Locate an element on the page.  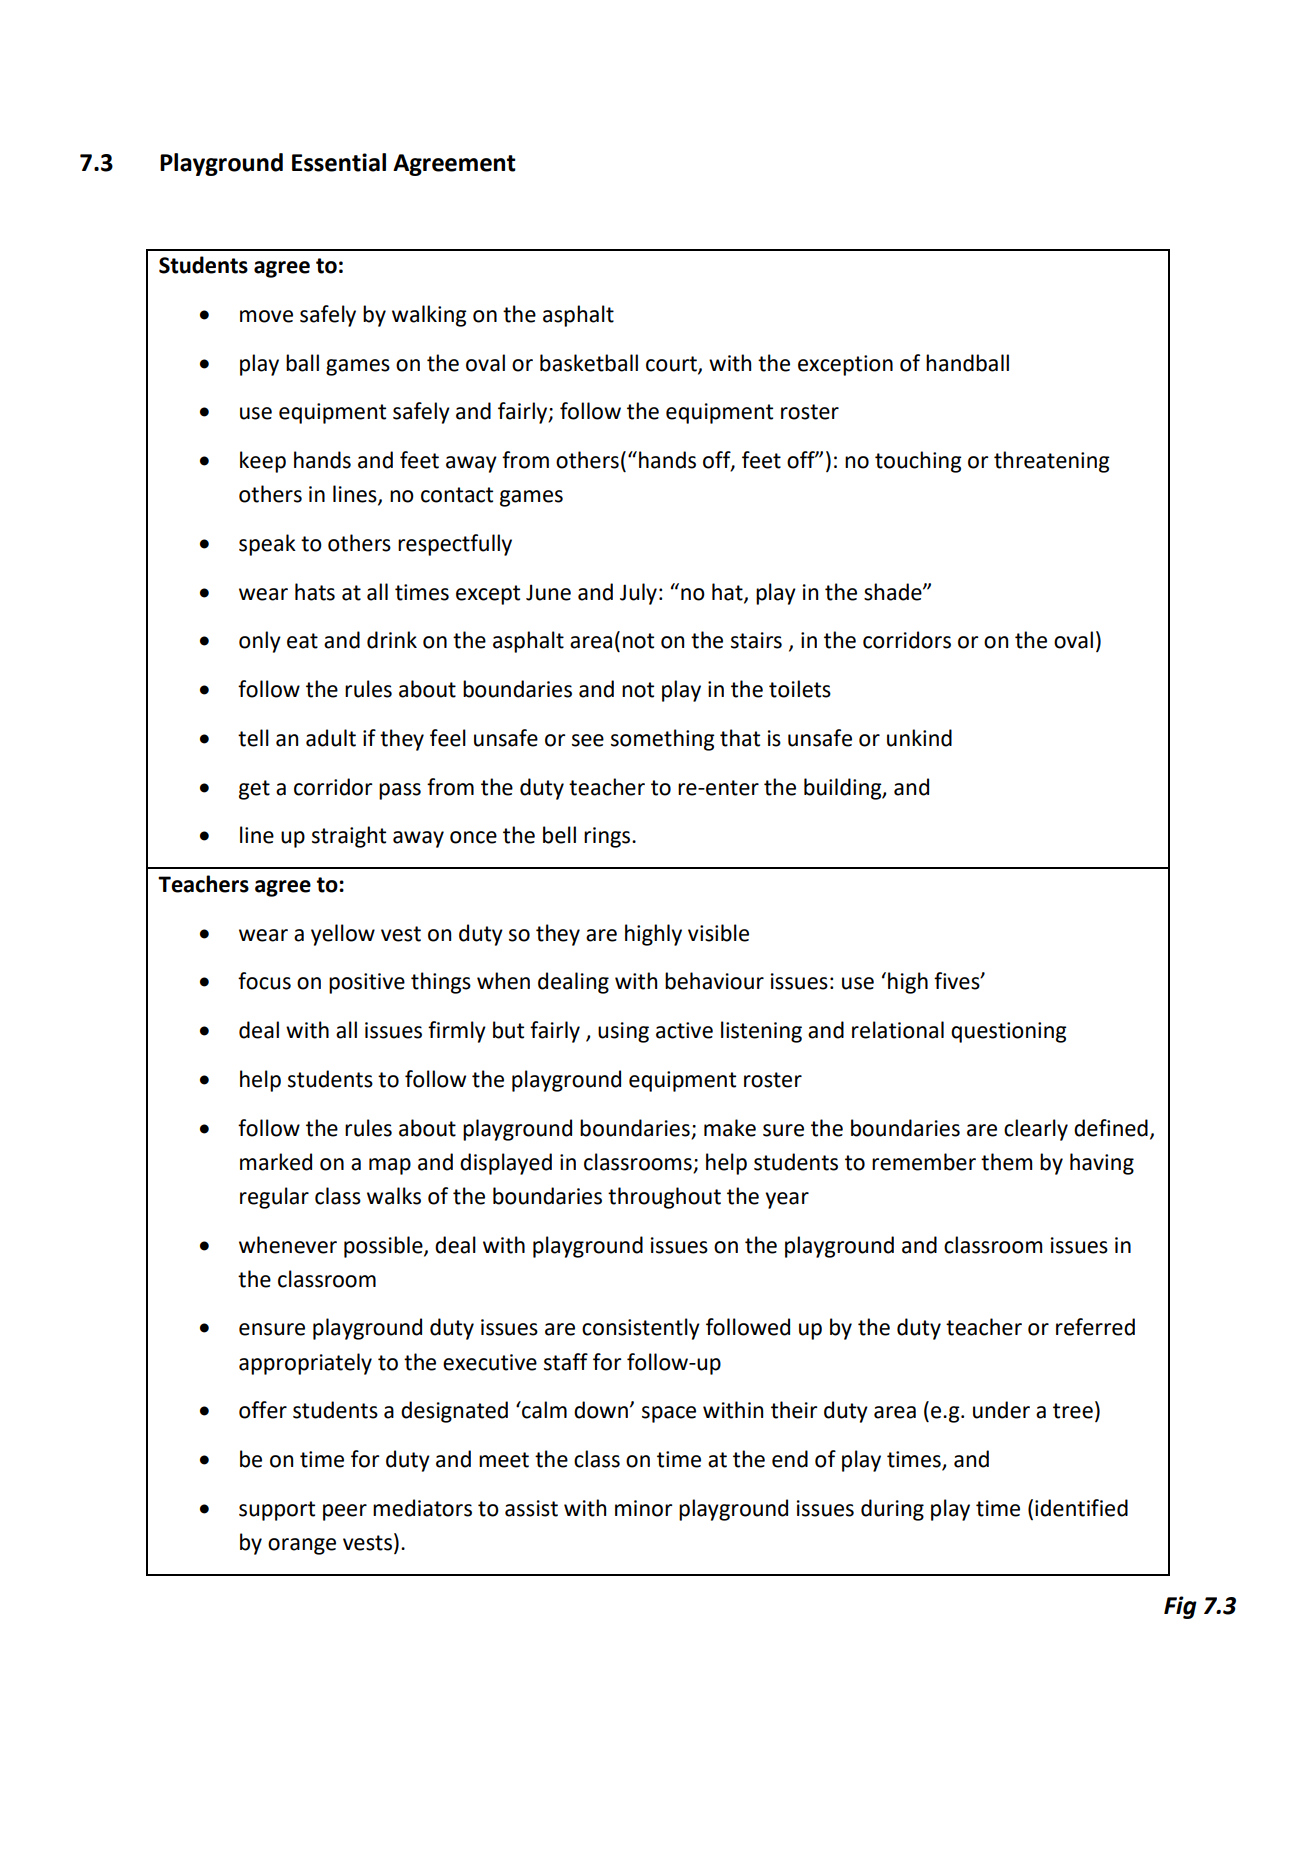
court is located at coordinates (672, 364).
